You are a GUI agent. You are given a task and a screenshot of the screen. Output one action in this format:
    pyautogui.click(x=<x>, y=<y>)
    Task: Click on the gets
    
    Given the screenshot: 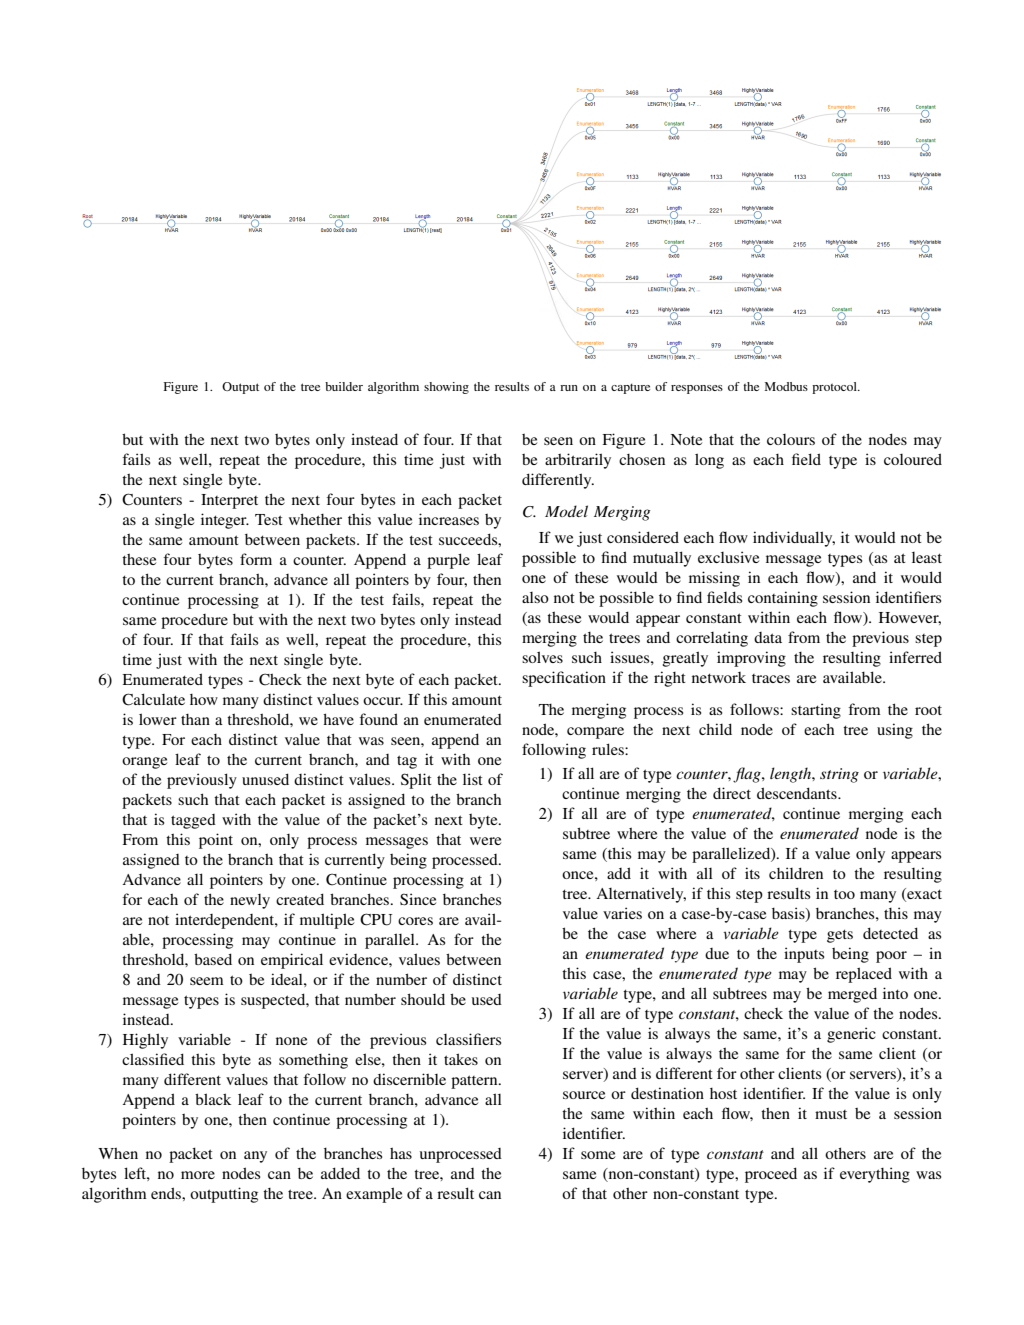 What is the action you would take?
    pyautogui.click(x=840, y=936)
